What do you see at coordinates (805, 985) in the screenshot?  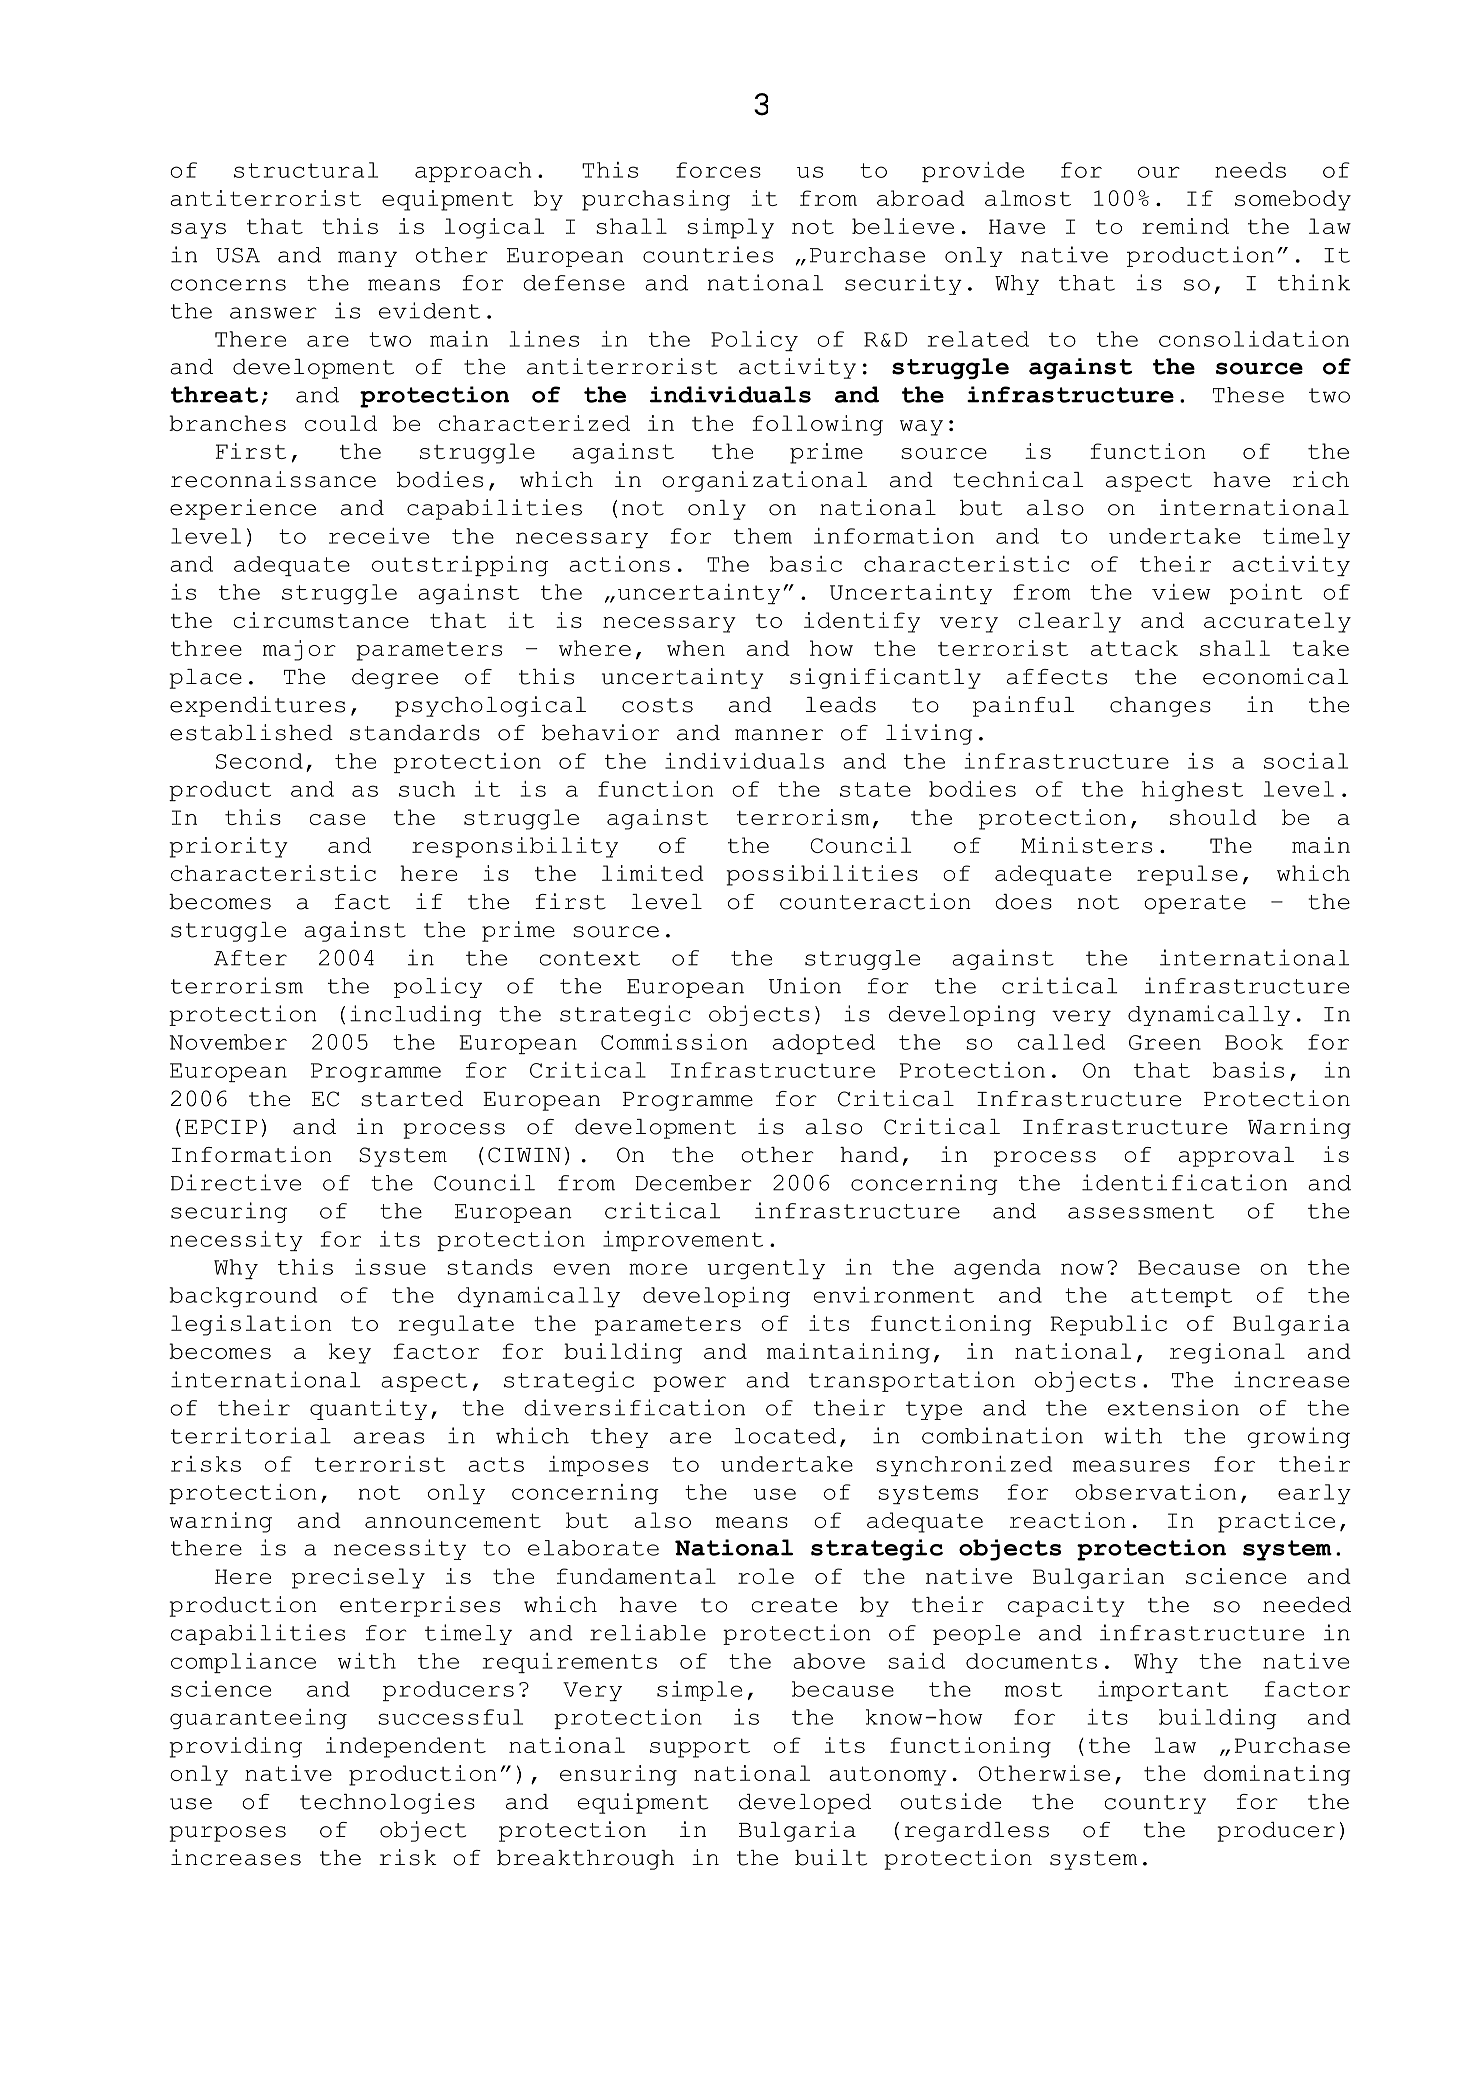 I see `Union` at bounding box center [805, 985].
